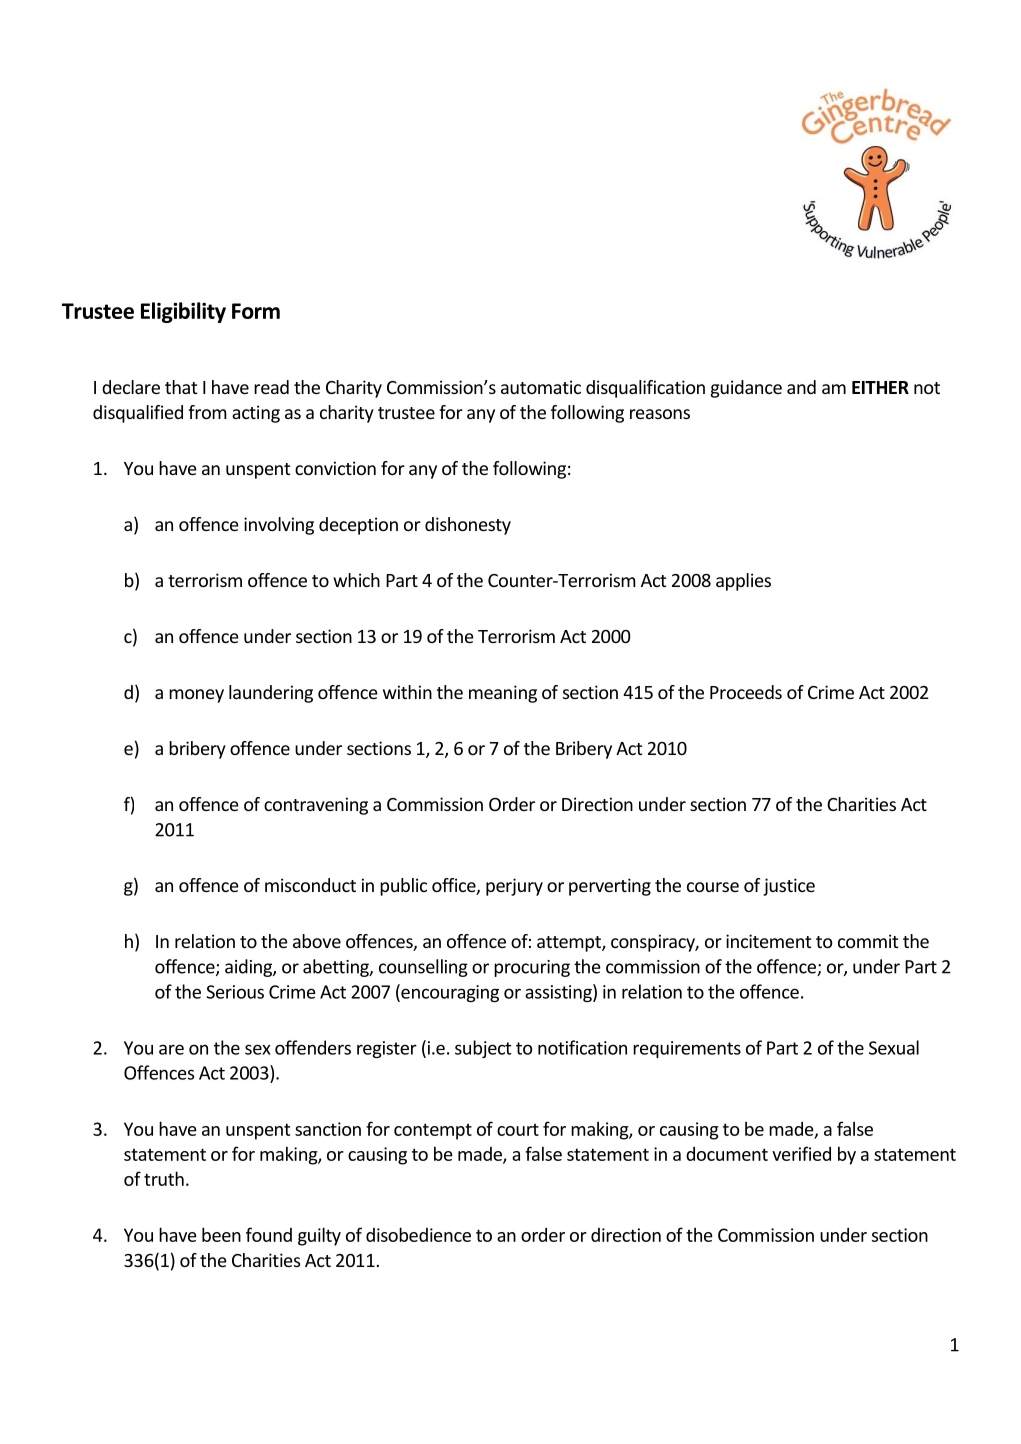  Describe the element at coordinates (468, 526) in the screenshot. I see `dishonesty` at that location.
